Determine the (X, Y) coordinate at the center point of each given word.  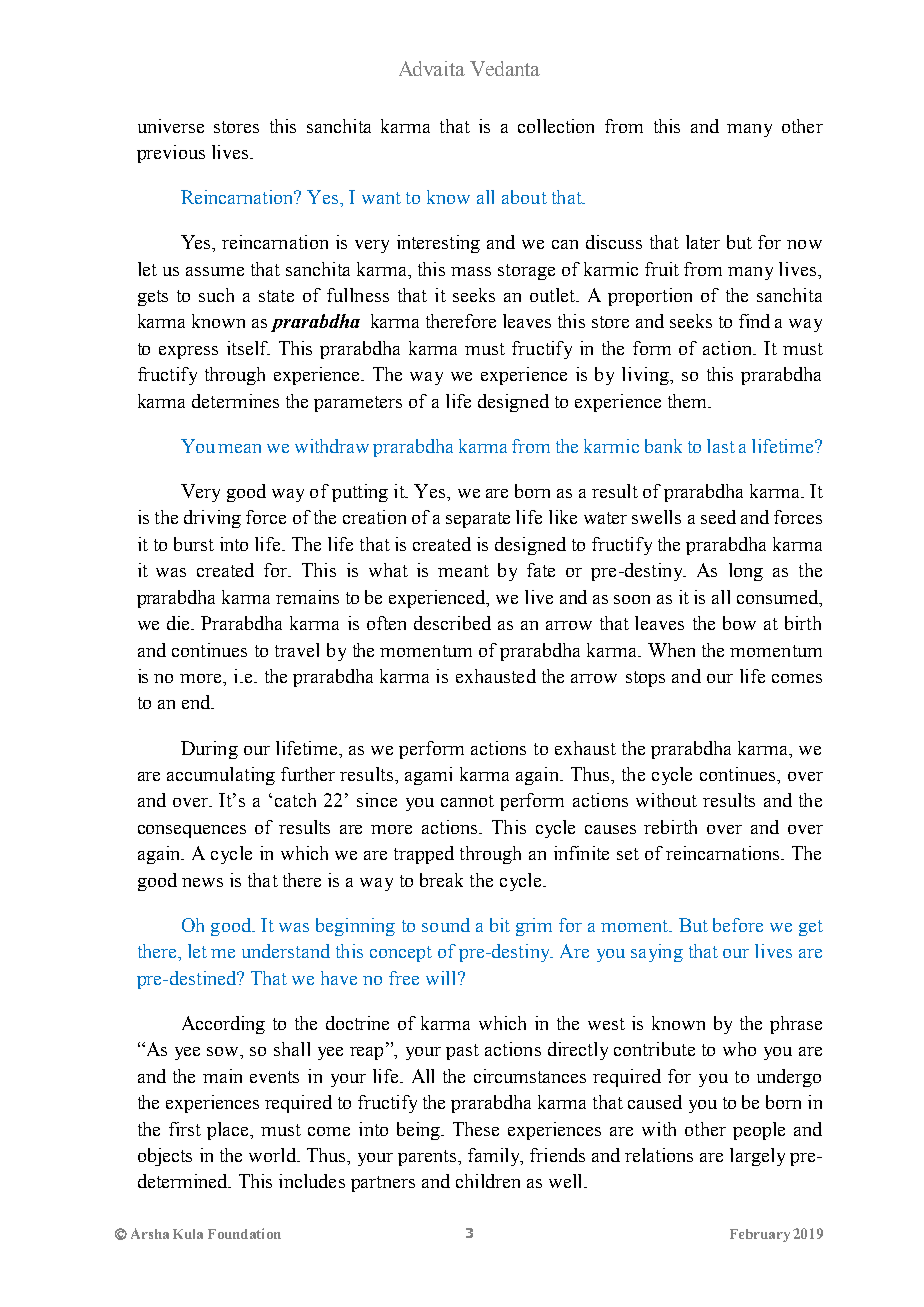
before (738, 925)
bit (500, 925)
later (703, 242)
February (760, 1235)
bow (739, 623)
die (180, 623)
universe (171, 126)
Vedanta (505, 68)
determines (235, 401)
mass (471, 271)
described (452, 623)
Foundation (244, 1233)
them (689, 401)
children (488, 1181)
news (202, 882)
